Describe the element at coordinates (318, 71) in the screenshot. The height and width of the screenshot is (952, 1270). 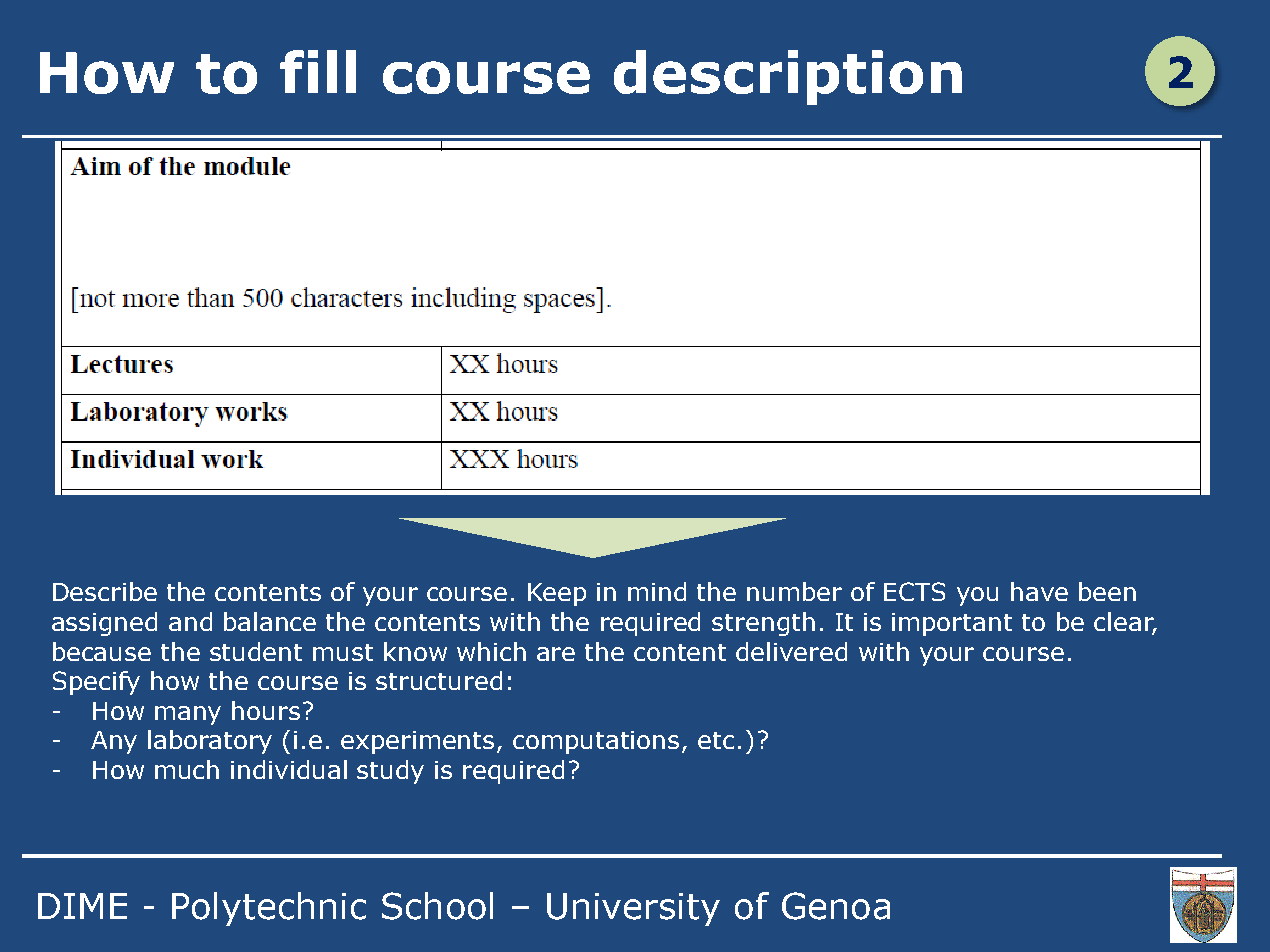
I see `fill` at that location.
